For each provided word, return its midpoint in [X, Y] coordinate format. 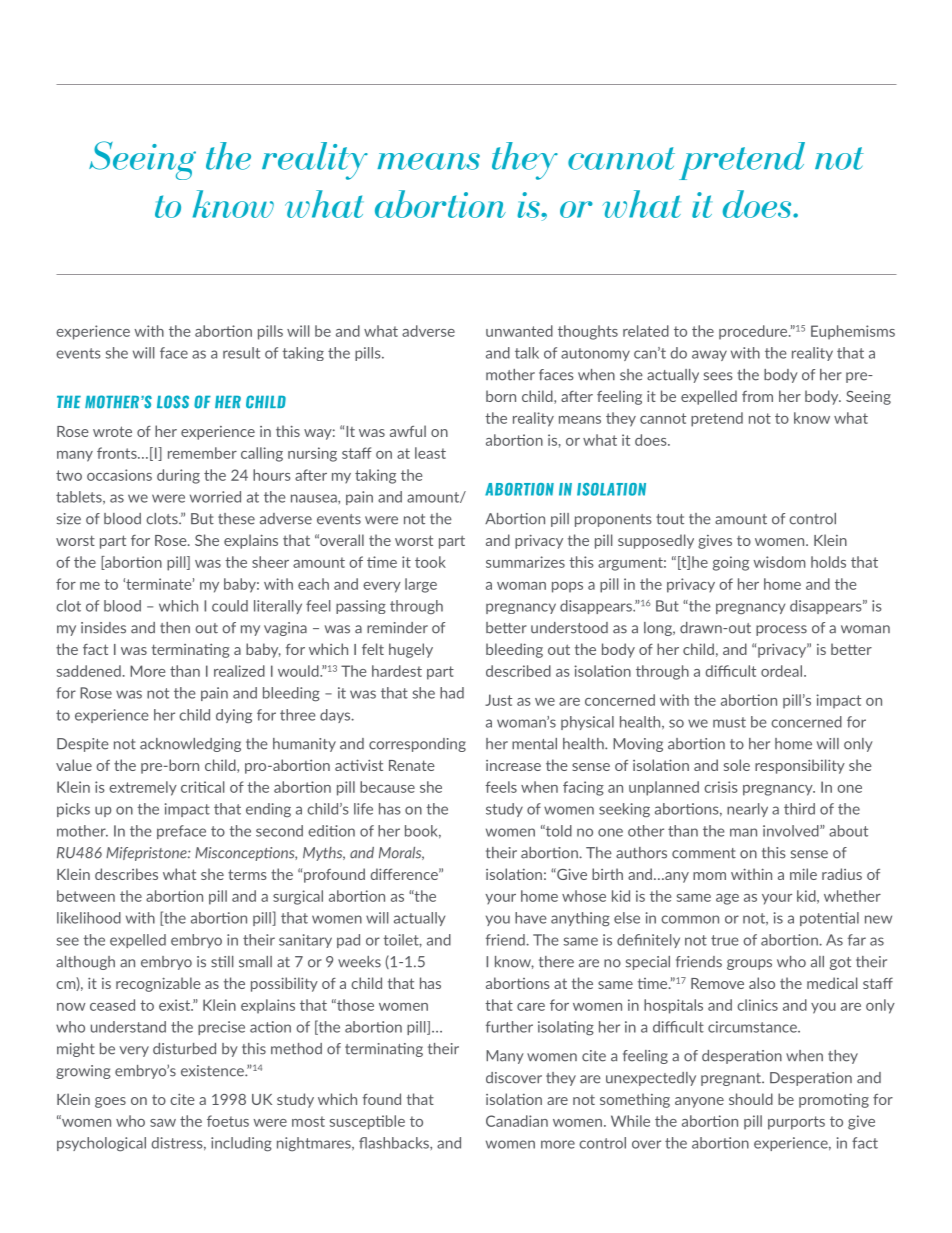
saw [163, 1123]
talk [527, 353]
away [709, 355]
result [241, 353]
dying [234, 716]
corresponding [417, 745]
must [729, 722]
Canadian [517, 1121]
